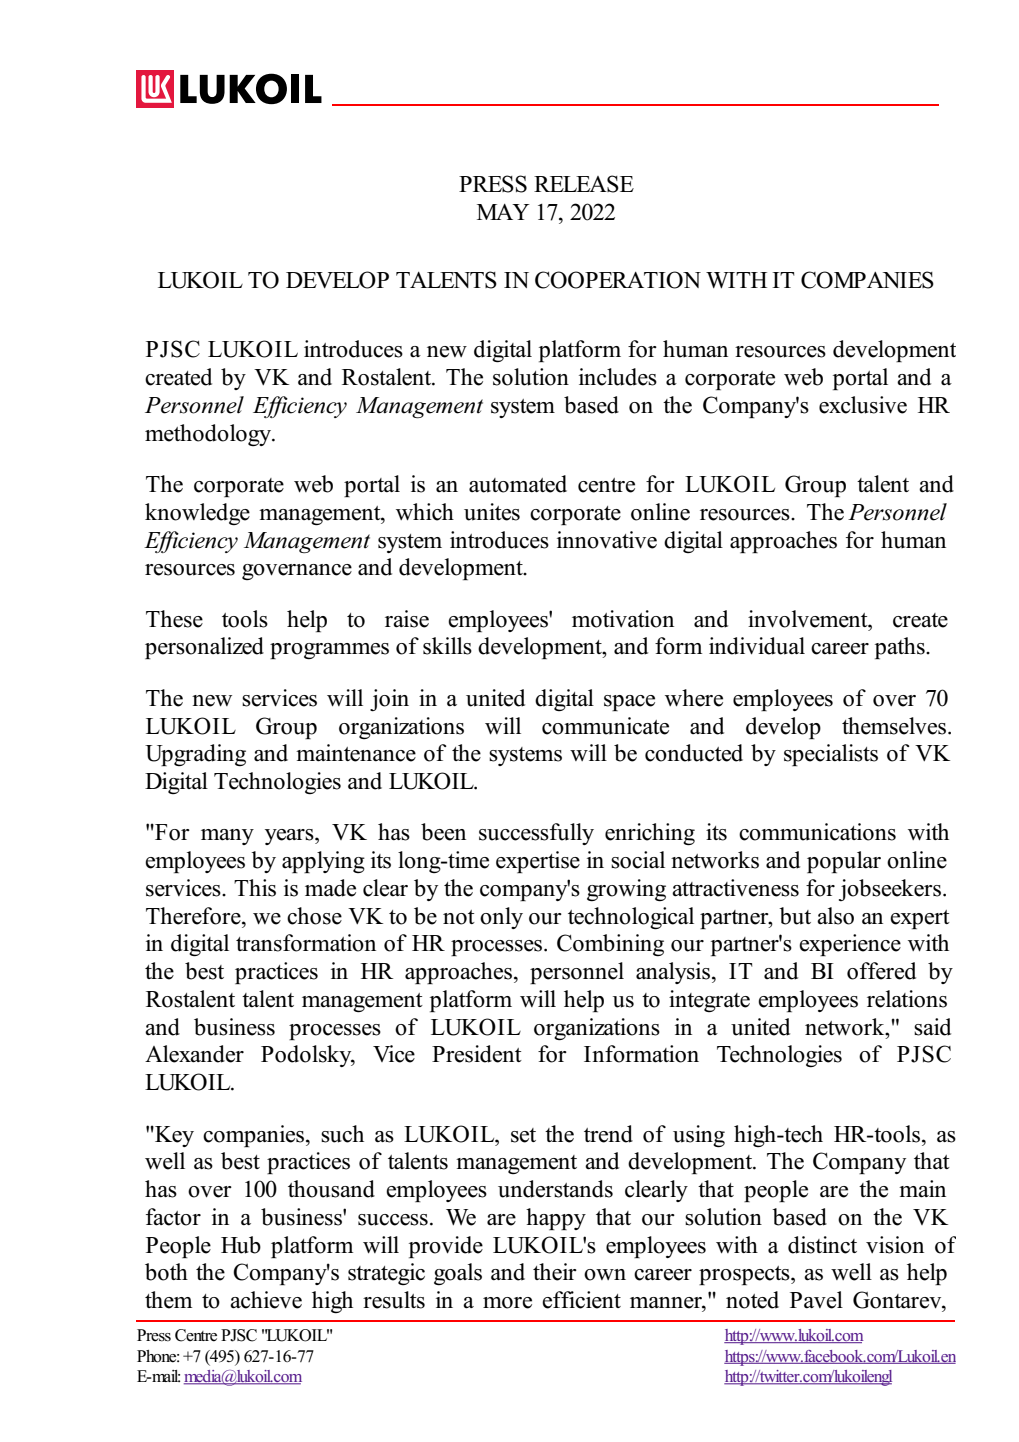 This screenshot has width=1019, height=1442. What do you see at coordinates (618, 280) in the screenshot?
I see `COOPERATION` at bounding box center [618, 280].
